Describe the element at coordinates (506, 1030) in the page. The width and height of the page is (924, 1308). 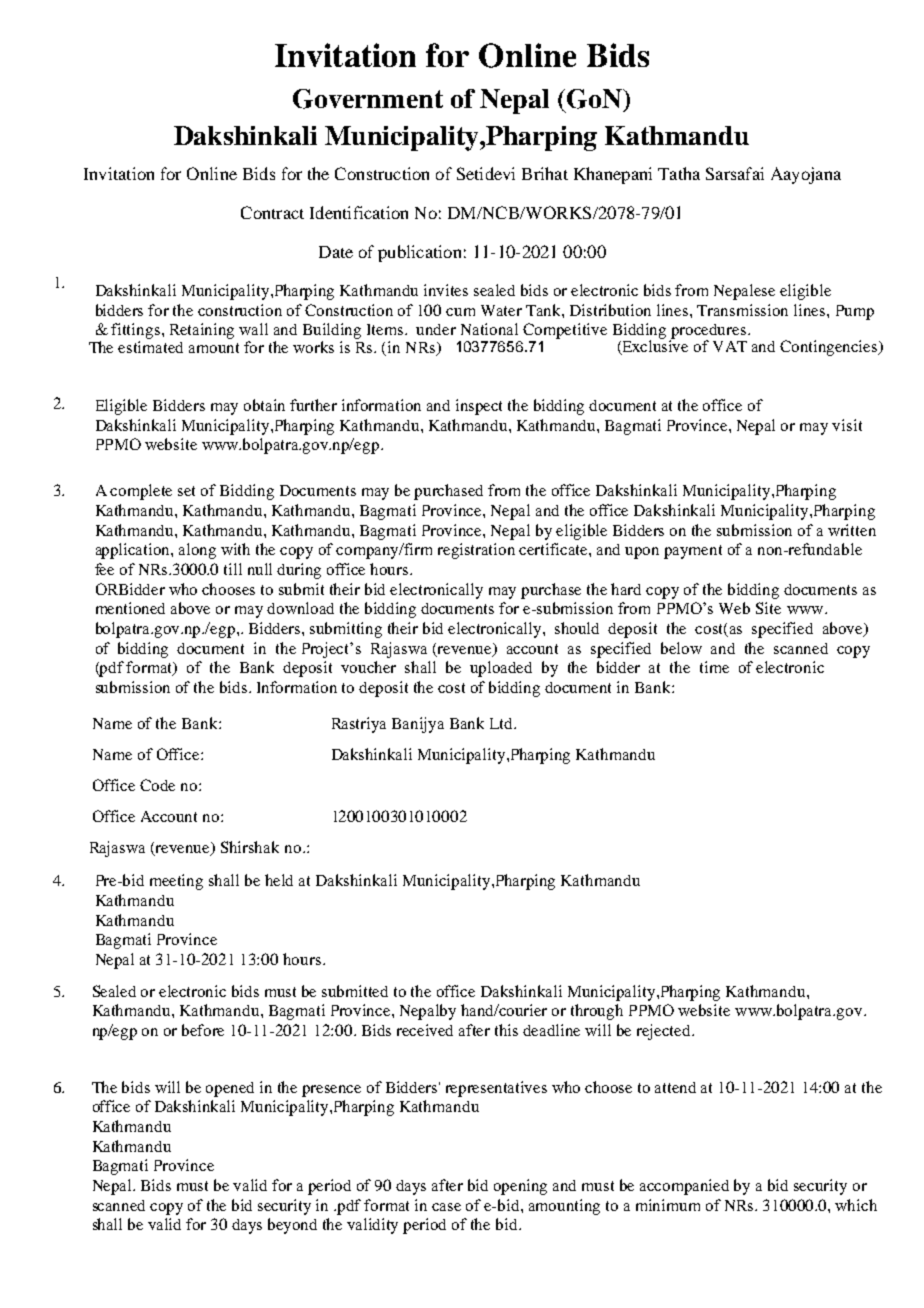
I see `this` at that location.
